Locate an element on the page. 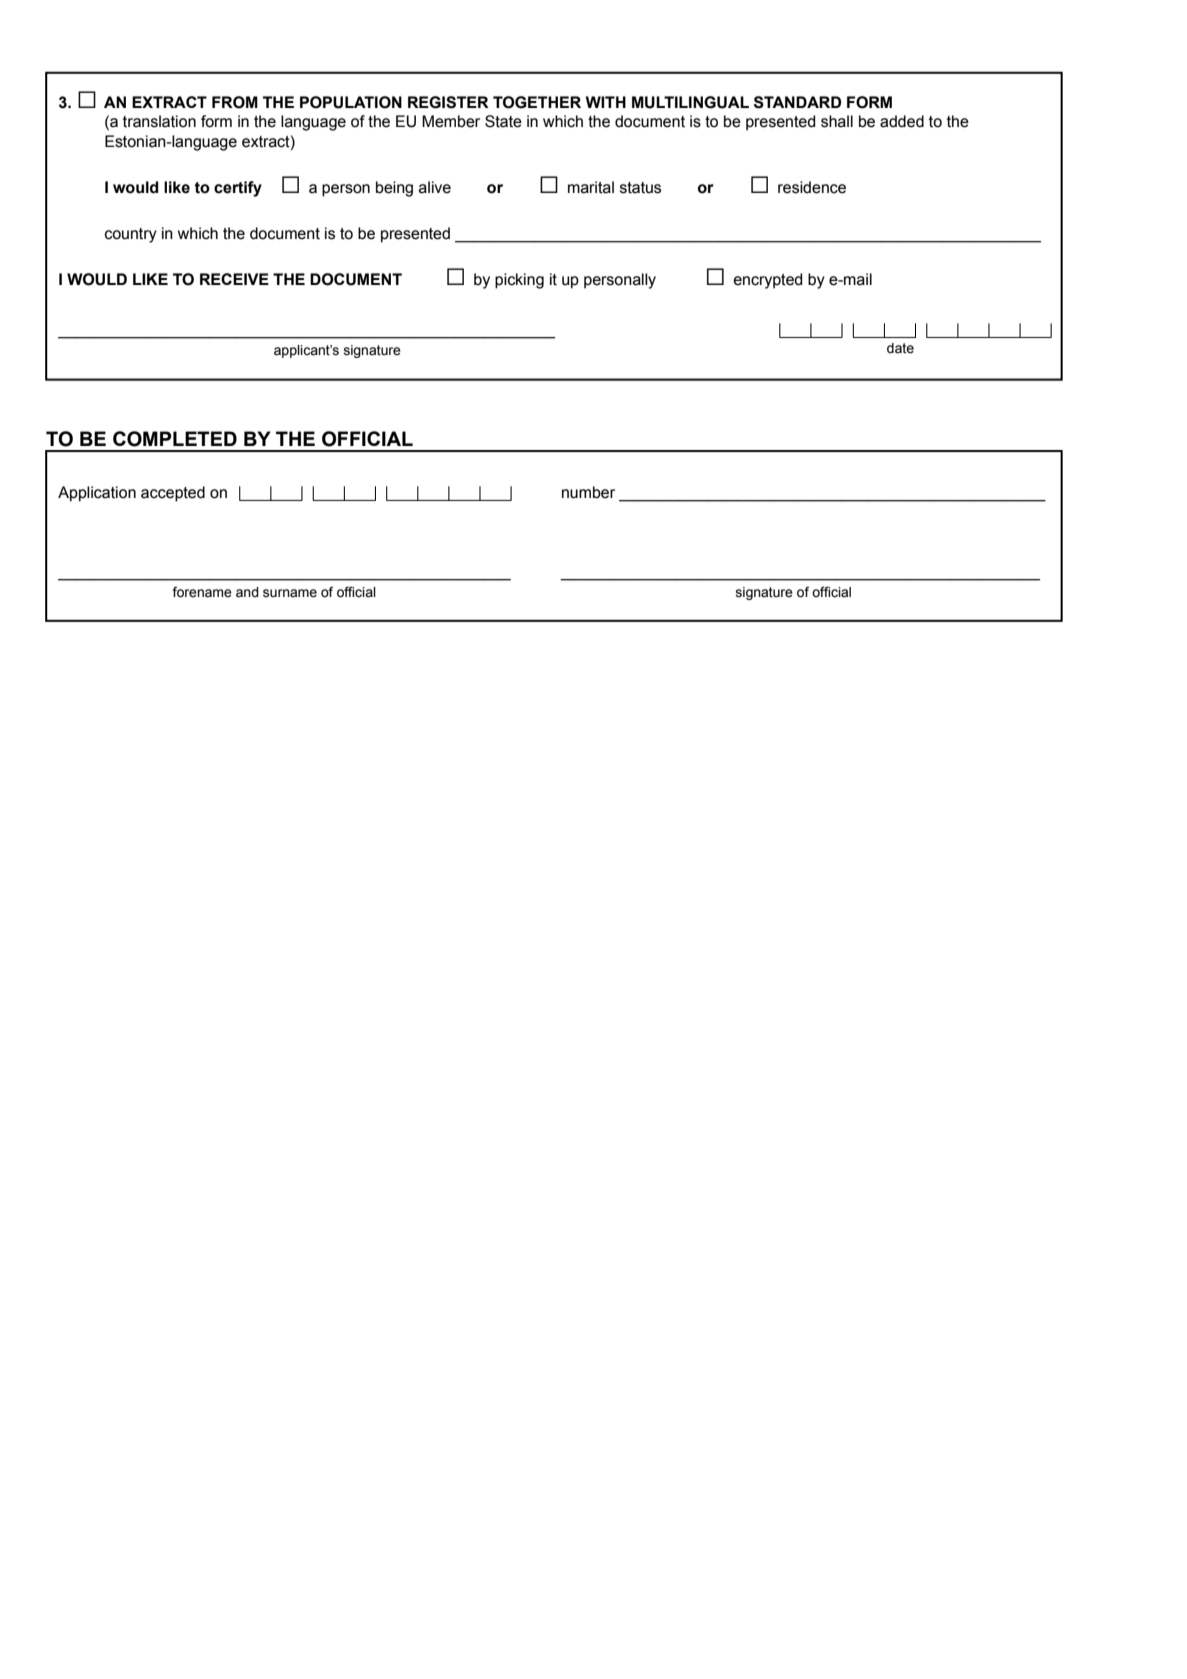 The height and width of the image is (1679, 1187). translation is located at coordinates (159, 121).
